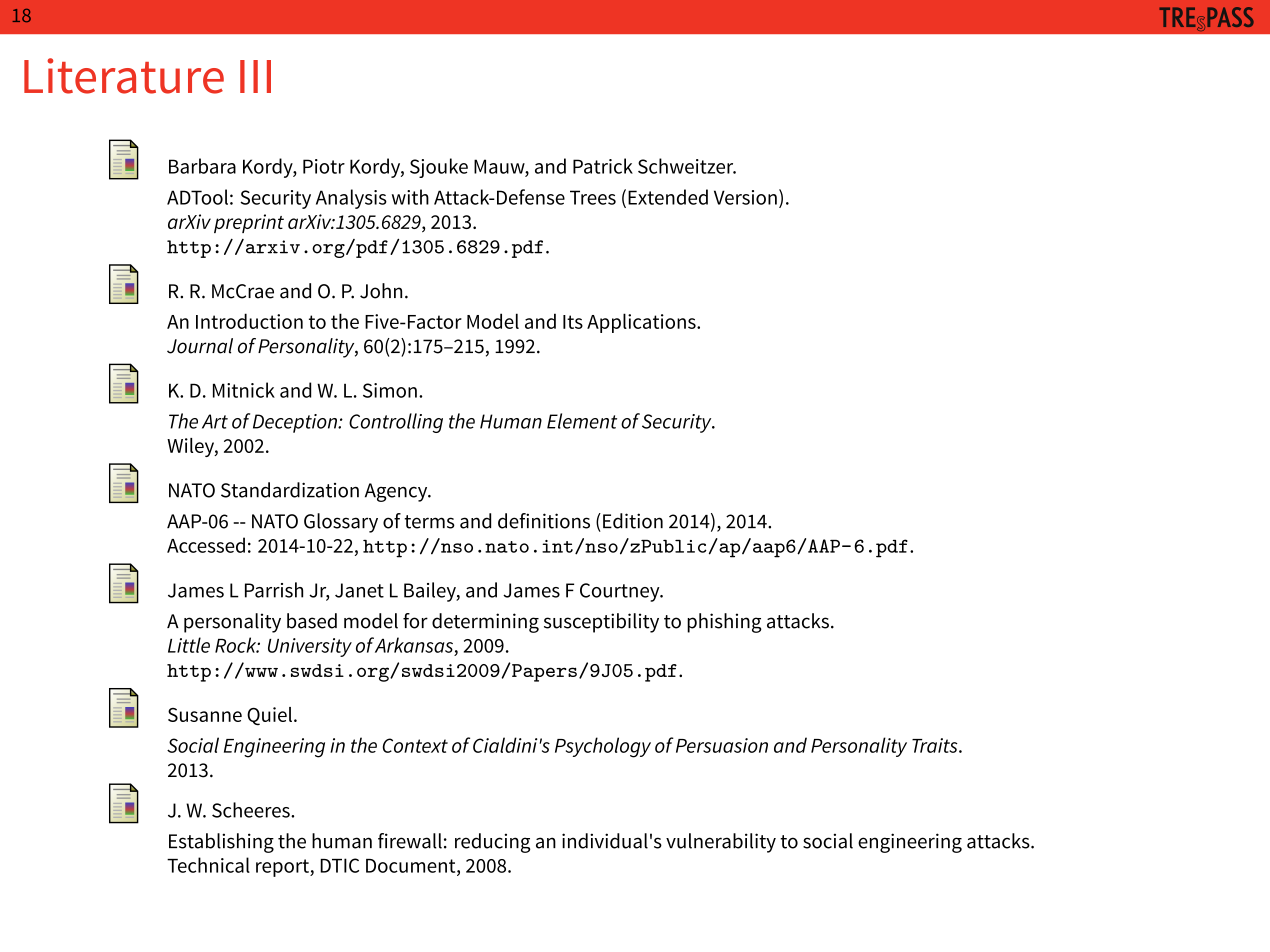 The height and width of the document is (952, 1270). What do you see at coordinates (485, 623) in the document?
I see `determining` at bounding box center [485, 623].
